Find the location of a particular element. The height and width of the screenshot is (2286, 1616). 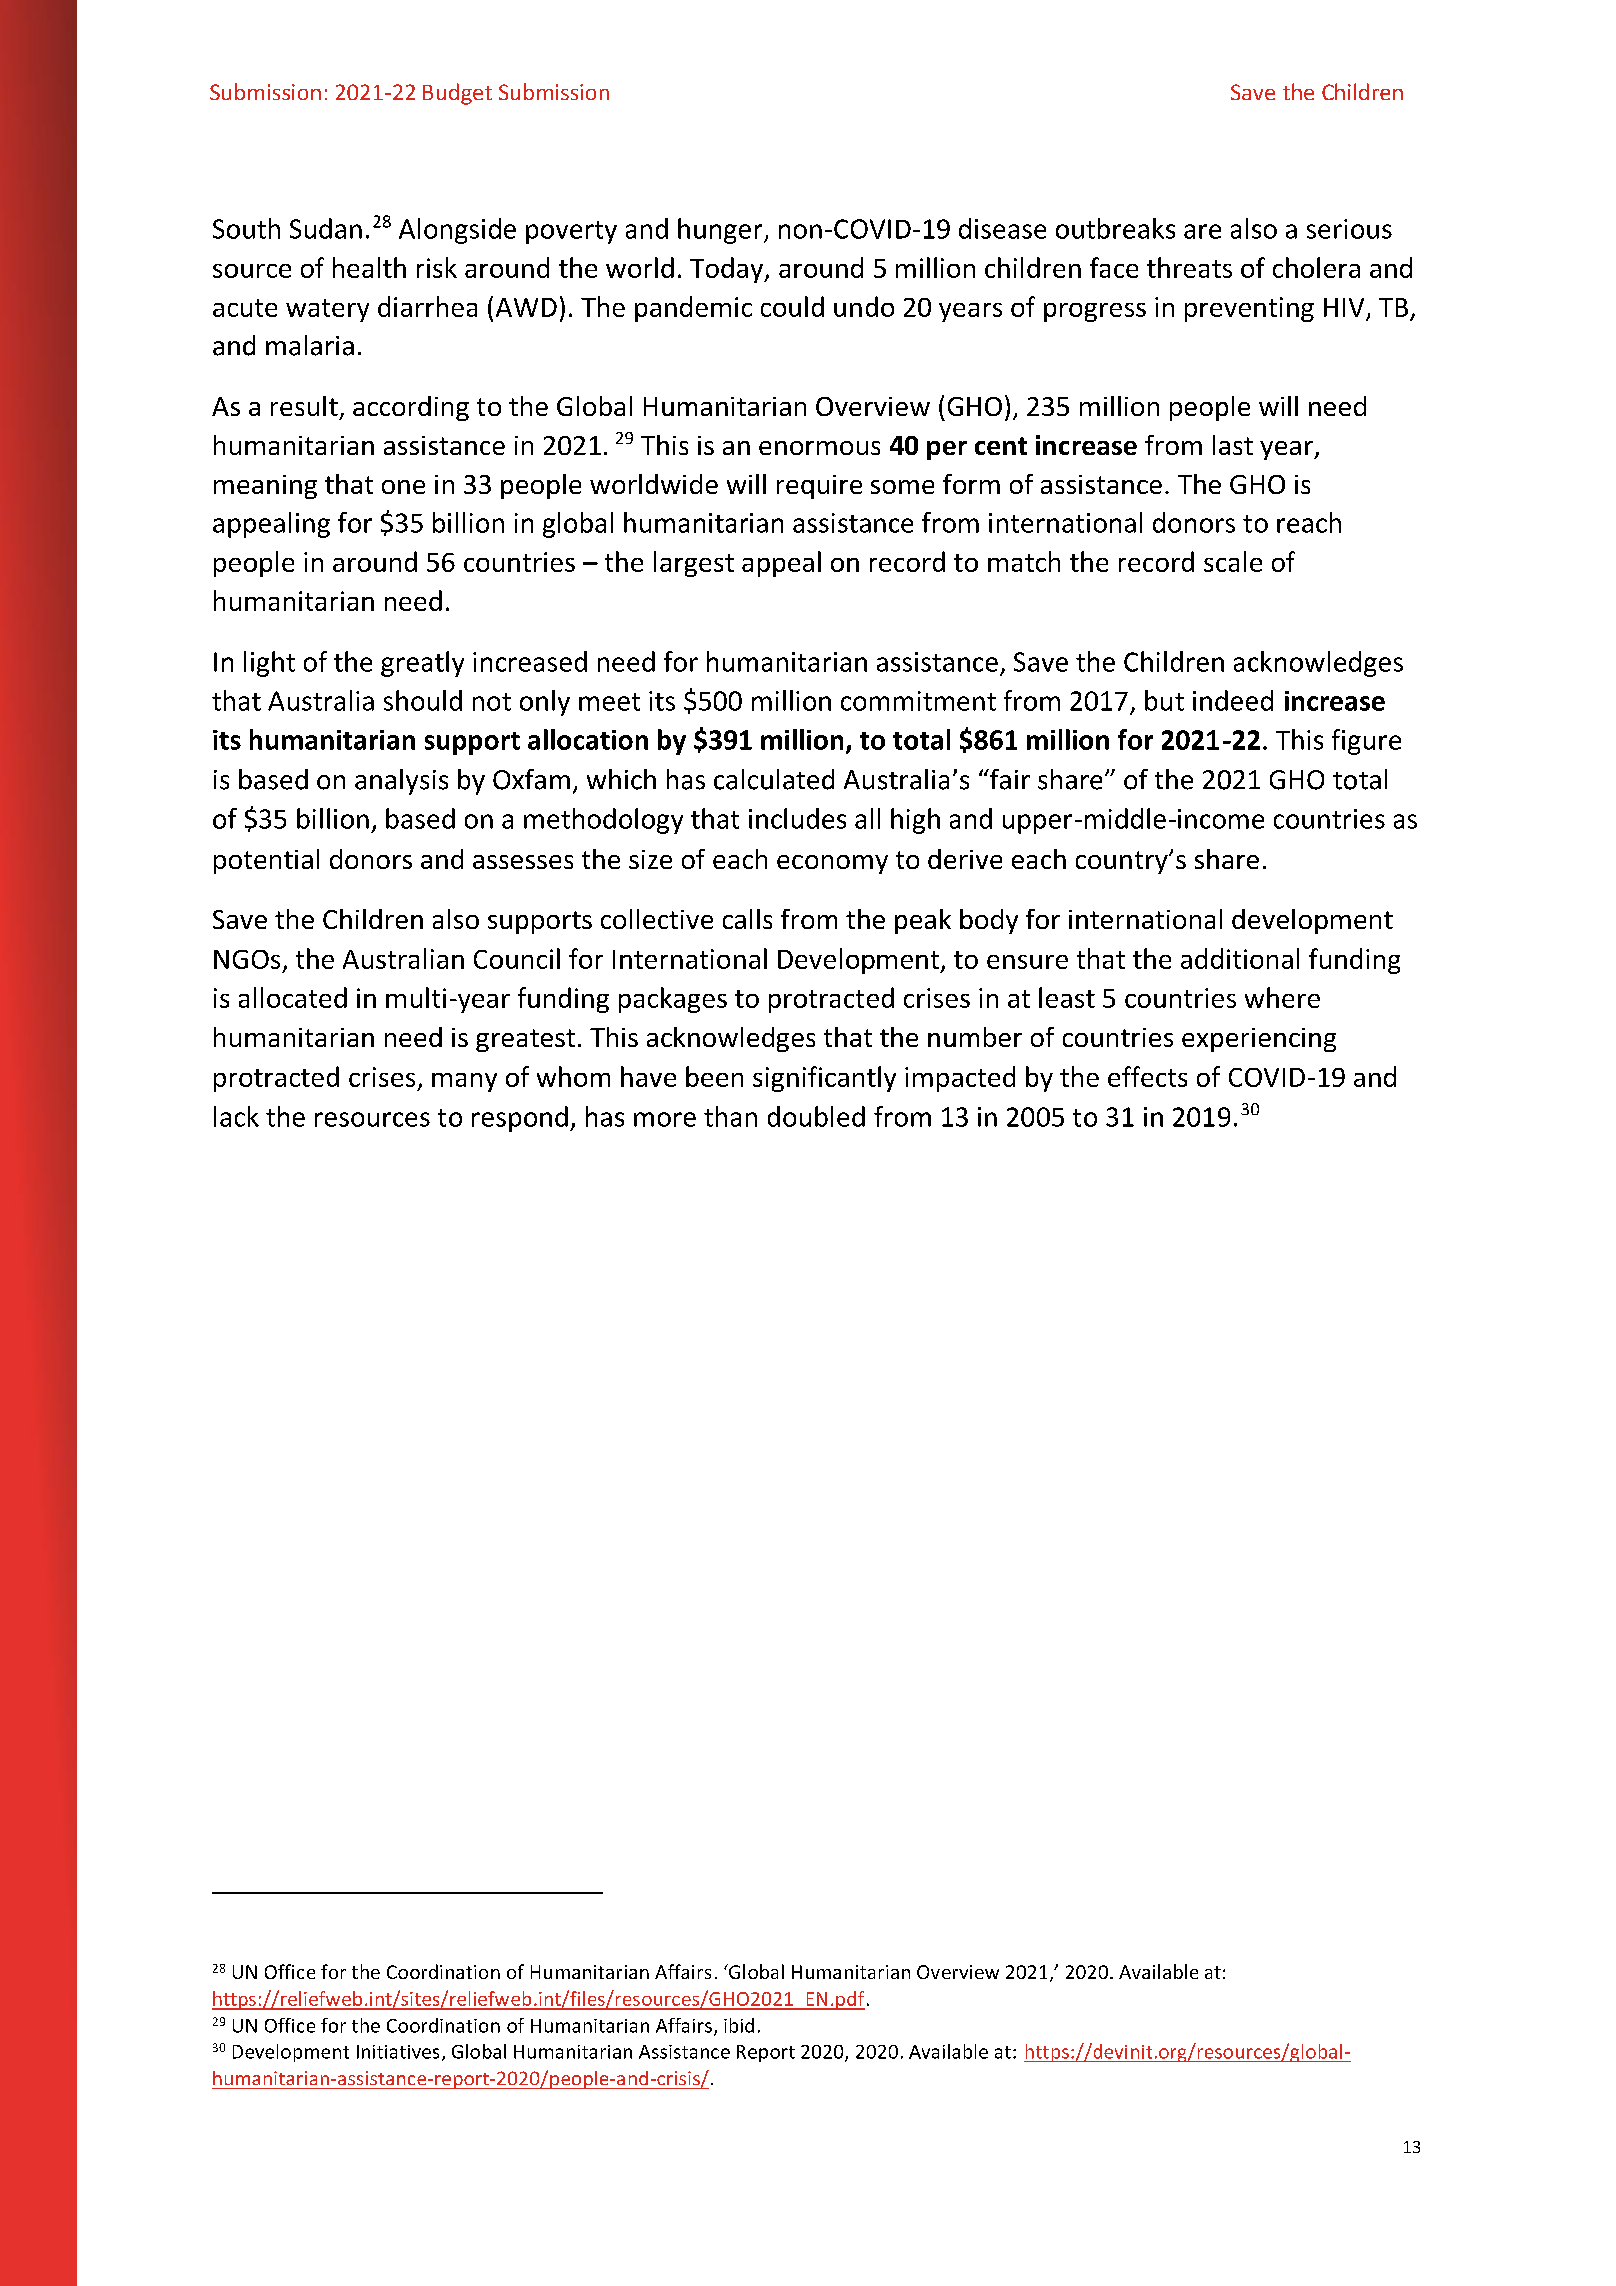

hunger is located at coordinates (721, 231).
